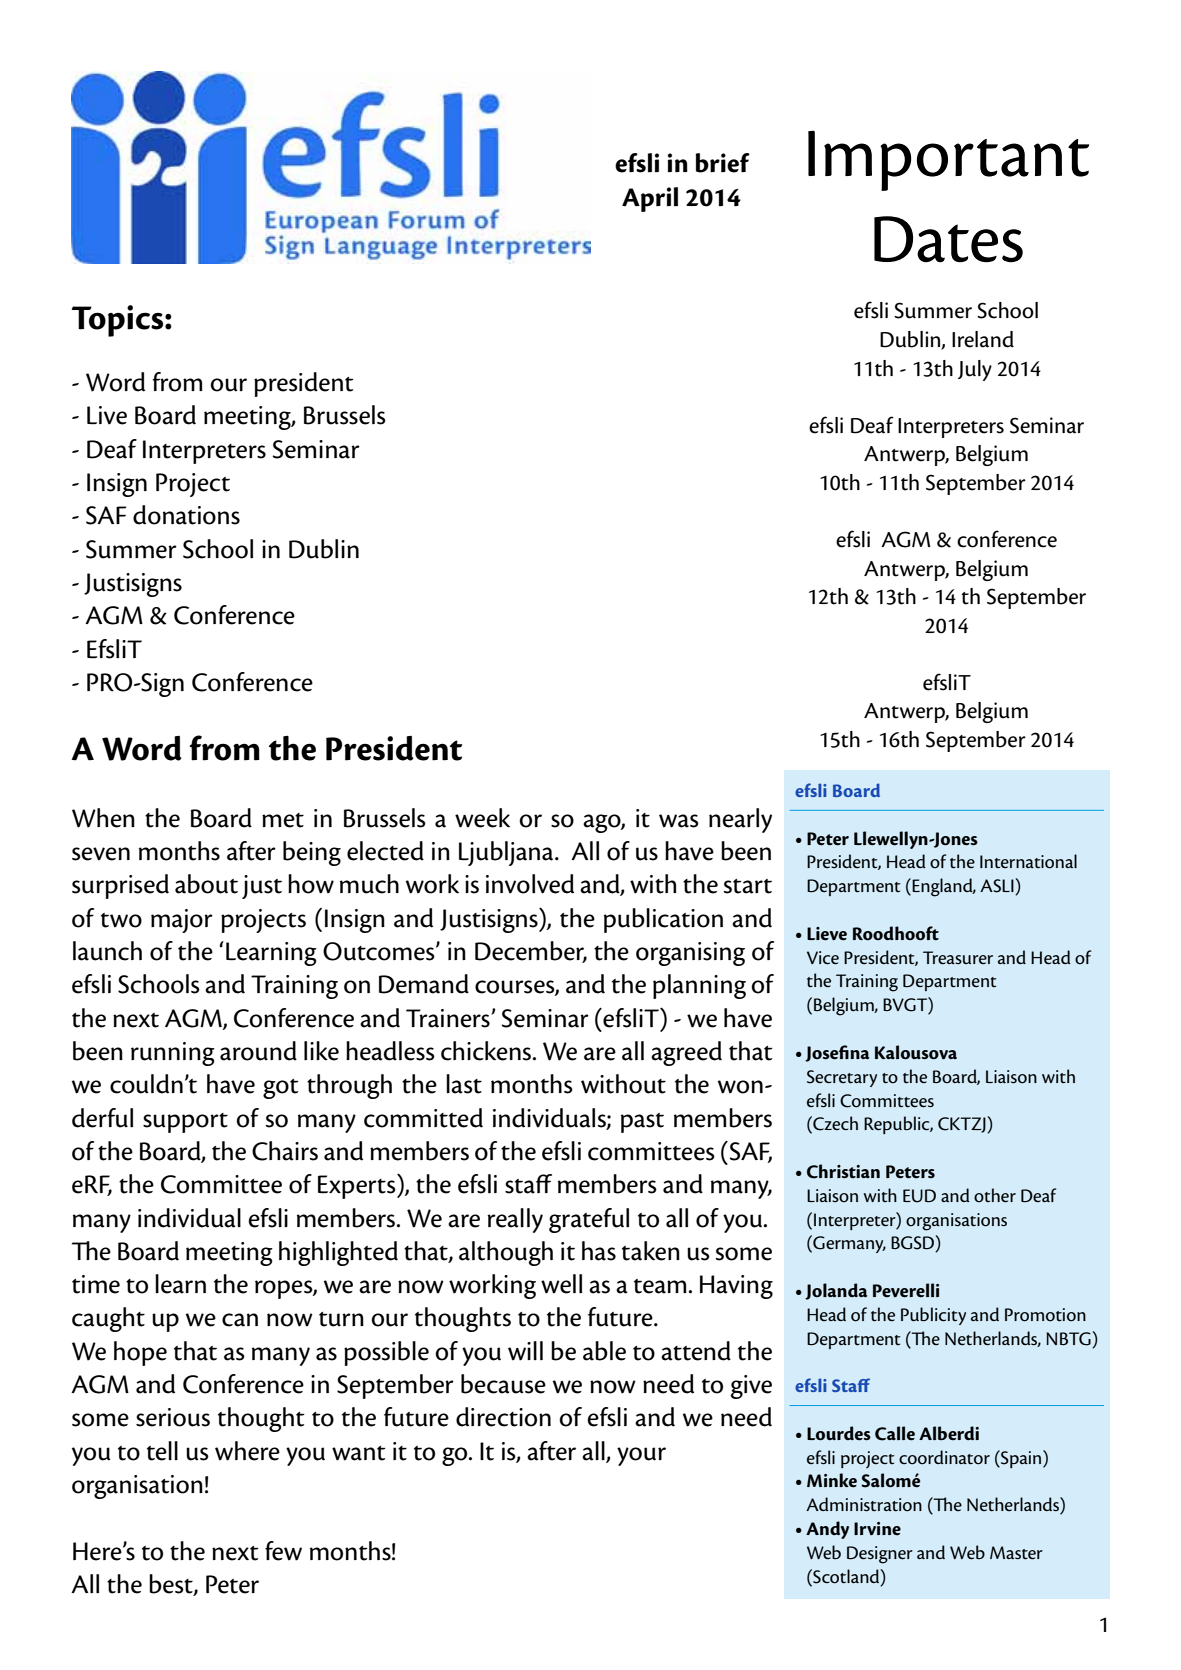 Image resolution: width=1181 pixels, height=1670 pixels. I want to click on International, so click(1028, 861).
